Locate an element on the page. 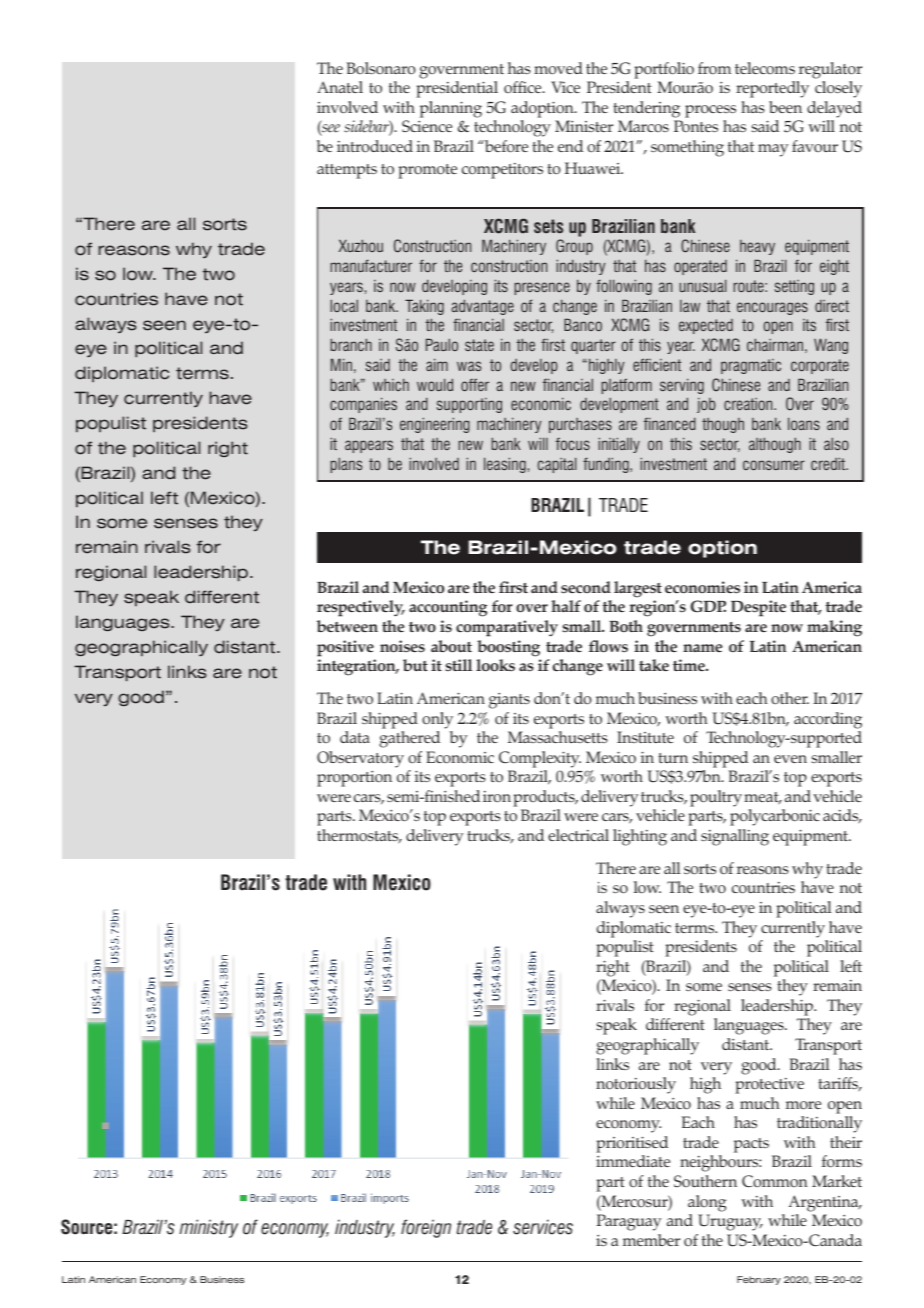 Image resolution: width=924 pixels, height=1308 pixels. other is located at coordinates (790, 698).
